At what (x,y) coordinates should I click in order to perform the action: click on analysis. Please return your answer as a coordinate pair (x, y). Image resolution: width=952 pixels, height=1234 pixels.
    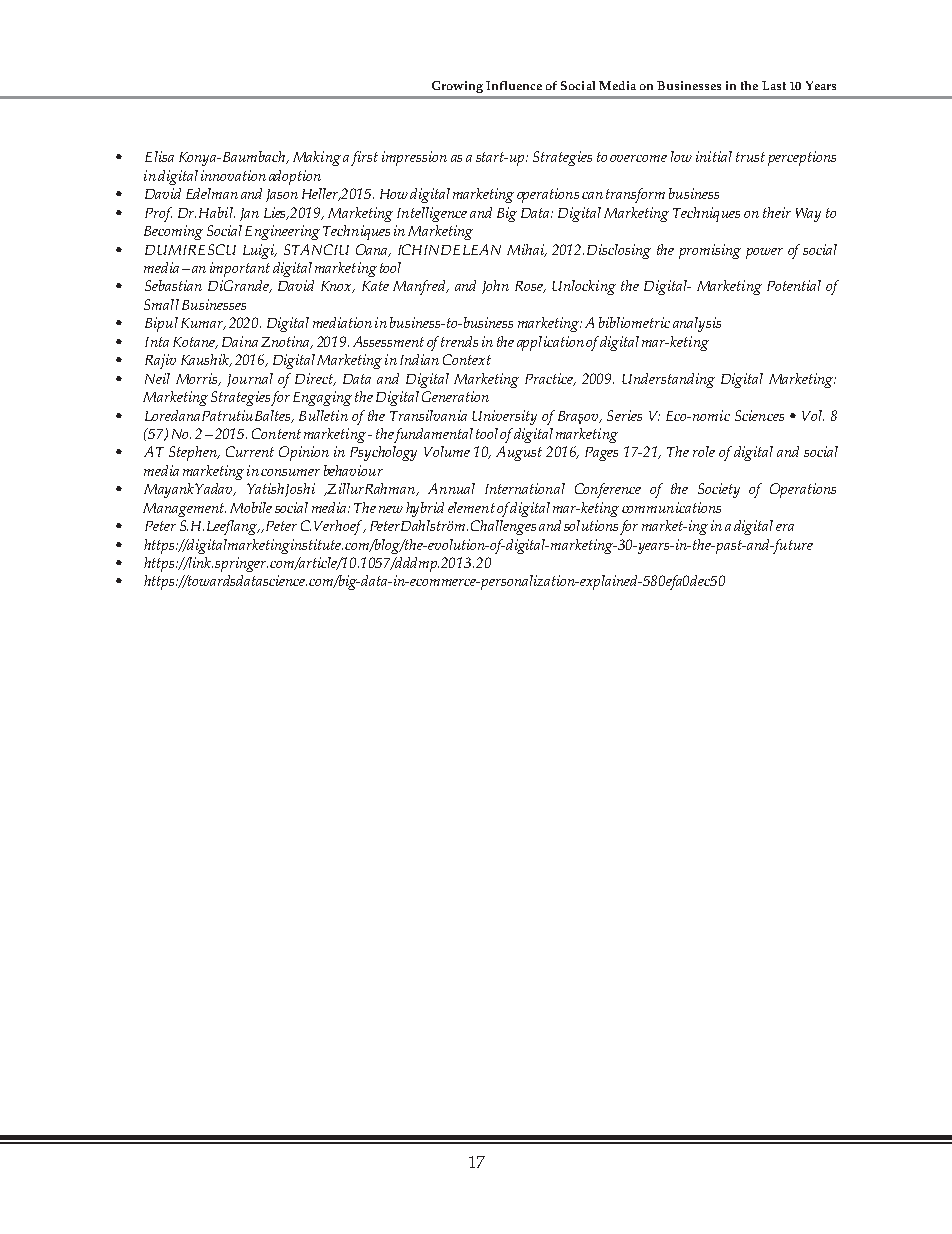
    Looking at the image, I should click on (697, 324).
